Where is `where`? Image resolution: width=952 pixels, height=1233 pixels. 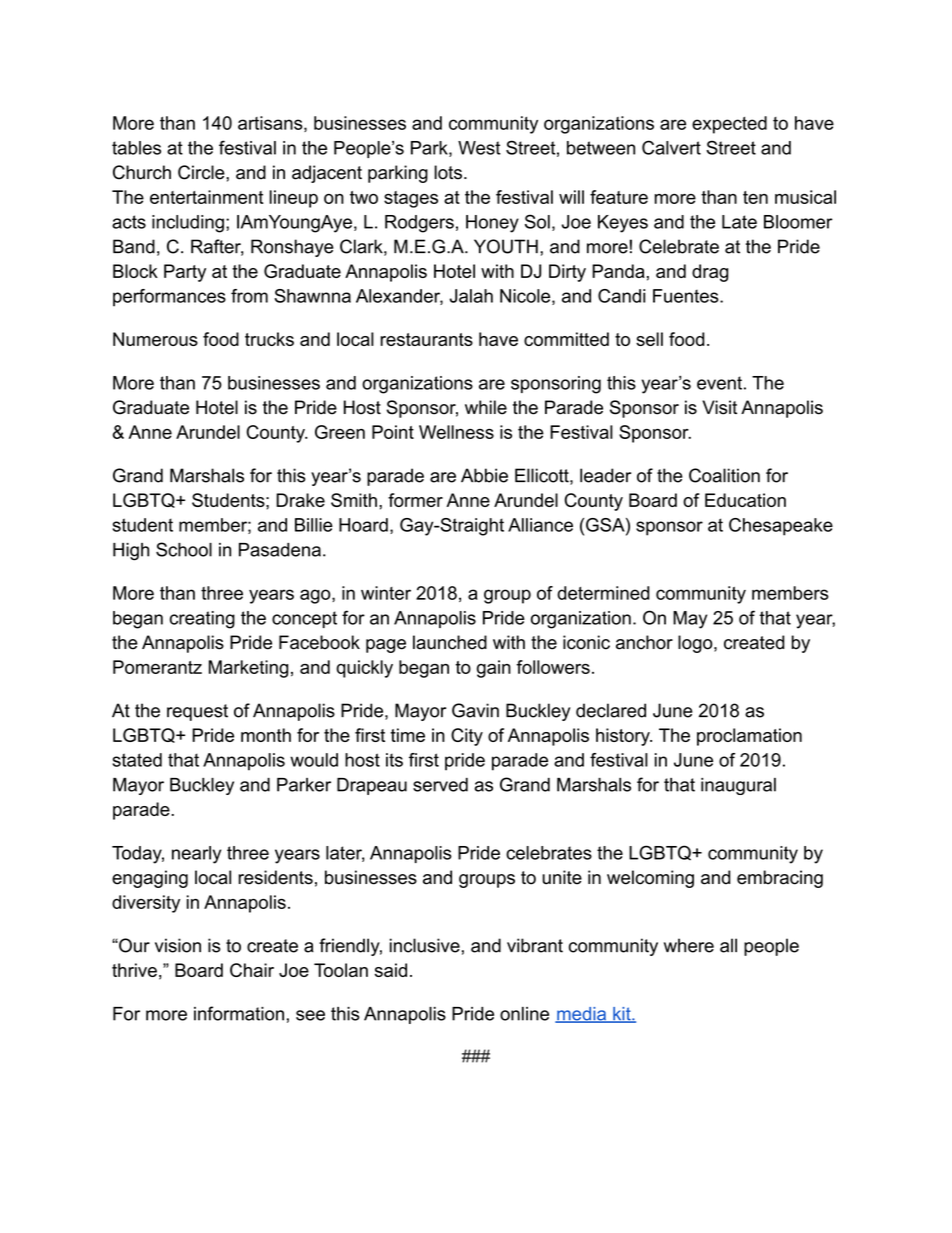 where is located at coordinates (689, 945).
